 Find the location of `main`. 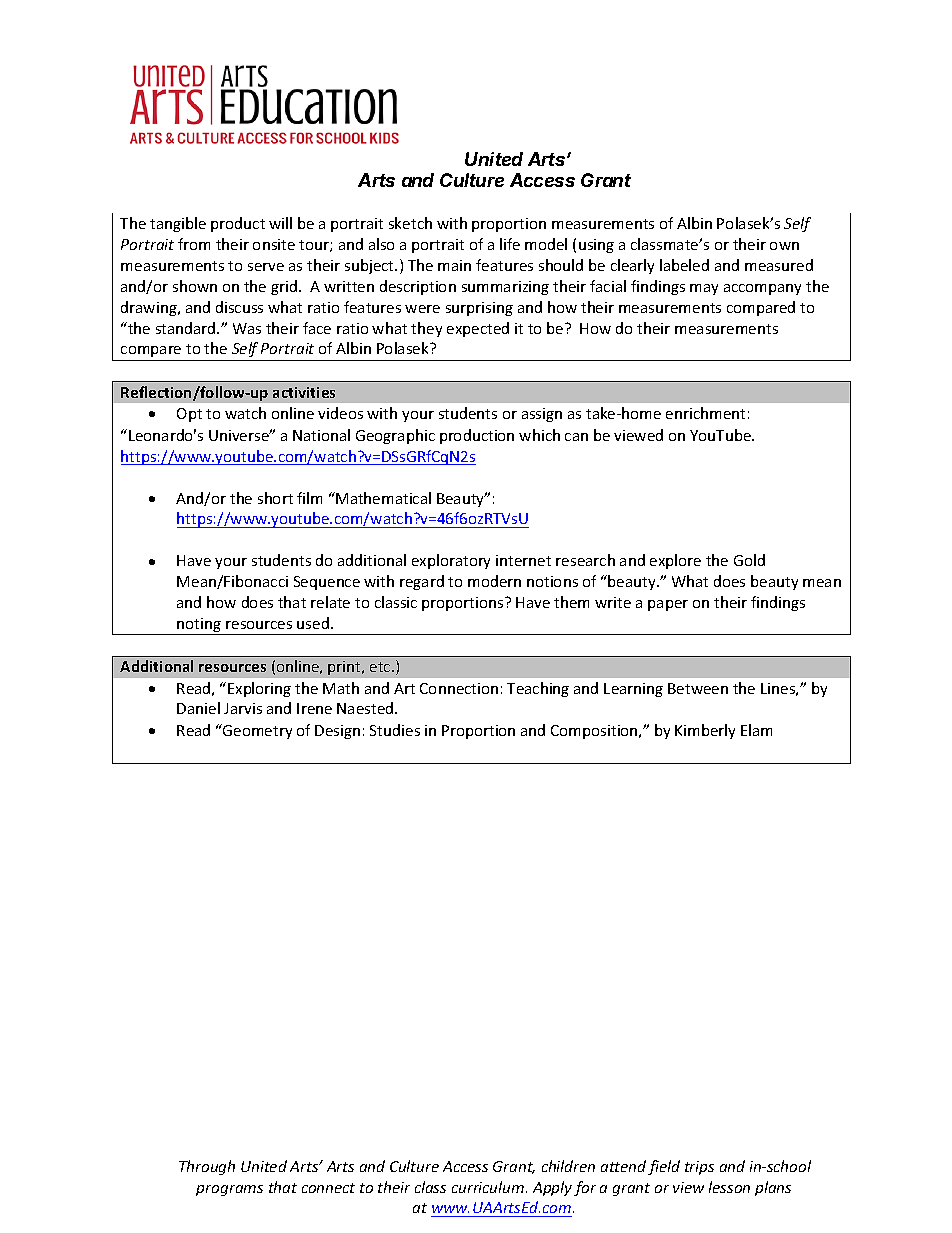

main is located at coordinates (454, 265).
